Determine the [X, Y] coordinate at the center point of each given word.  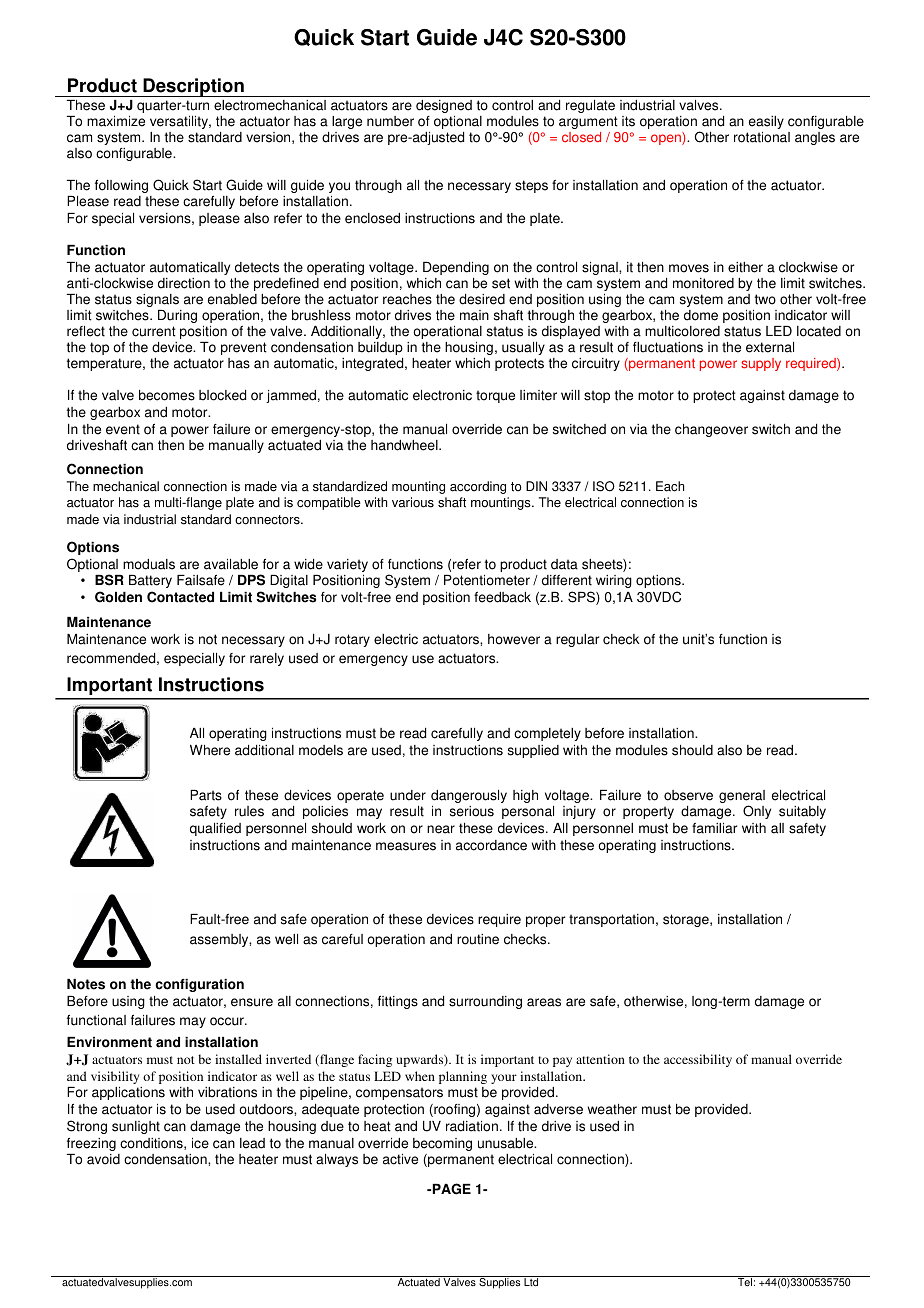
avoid [103, 1159]
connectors [268, 520]
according [478, 487]
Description [193, 87]
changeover [711, 430]
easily [766, 122]
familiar [714, 828]
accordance [491, 845]
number [390, 121]
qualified [215, 829]
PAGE [450, 1189]
